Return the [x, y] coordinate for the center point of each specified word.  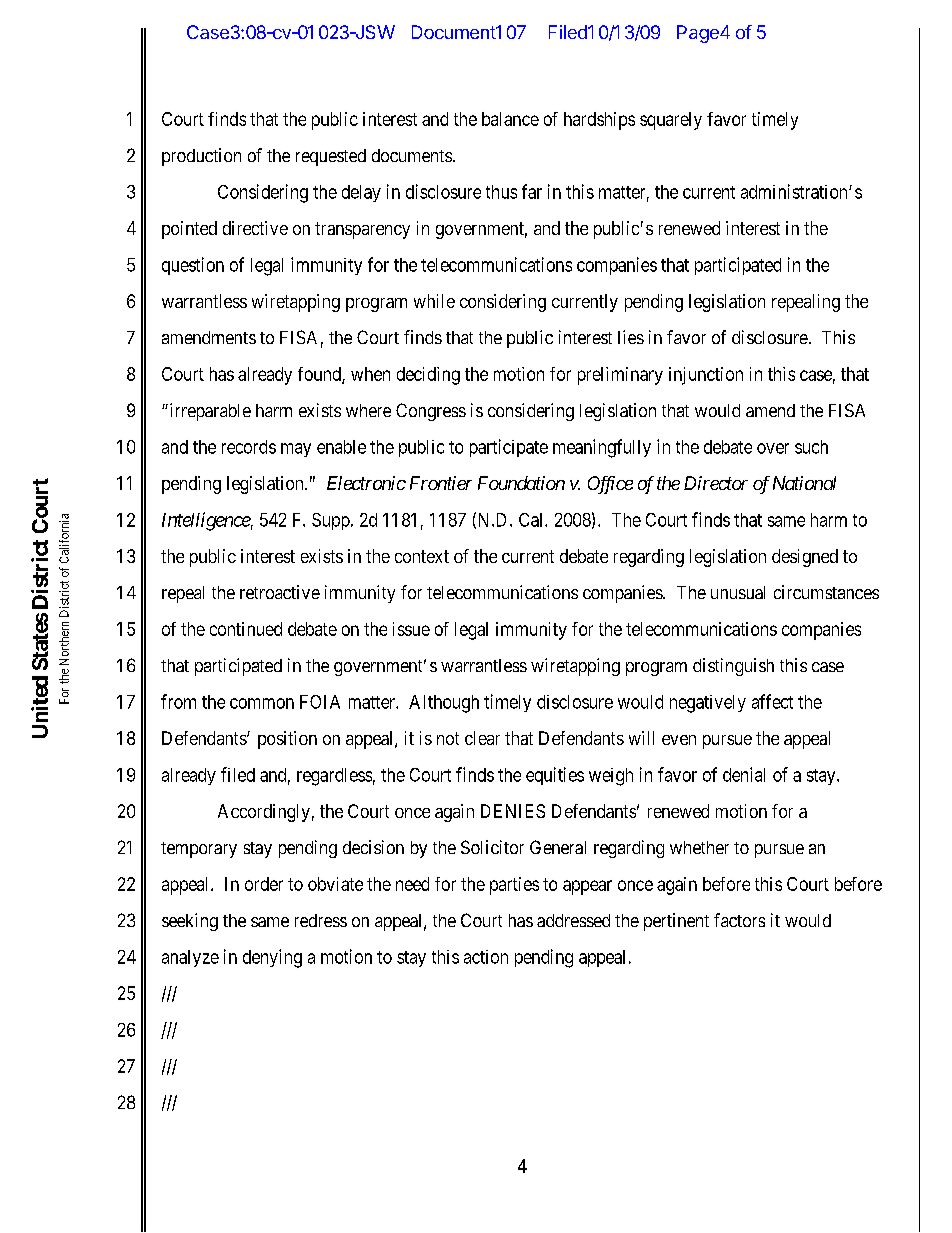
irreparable [209, 412]
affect [772, 701]
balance [510, 119]
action [486, 957]
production [201, 157]
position [287, 740]
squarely [671, 121]
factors [739, 920]
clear [482, 738]
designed [805, 558]
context [422, 556]
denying [272, 958]
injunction [706, 376]
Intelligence [206, 521]
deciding [428, 376]
